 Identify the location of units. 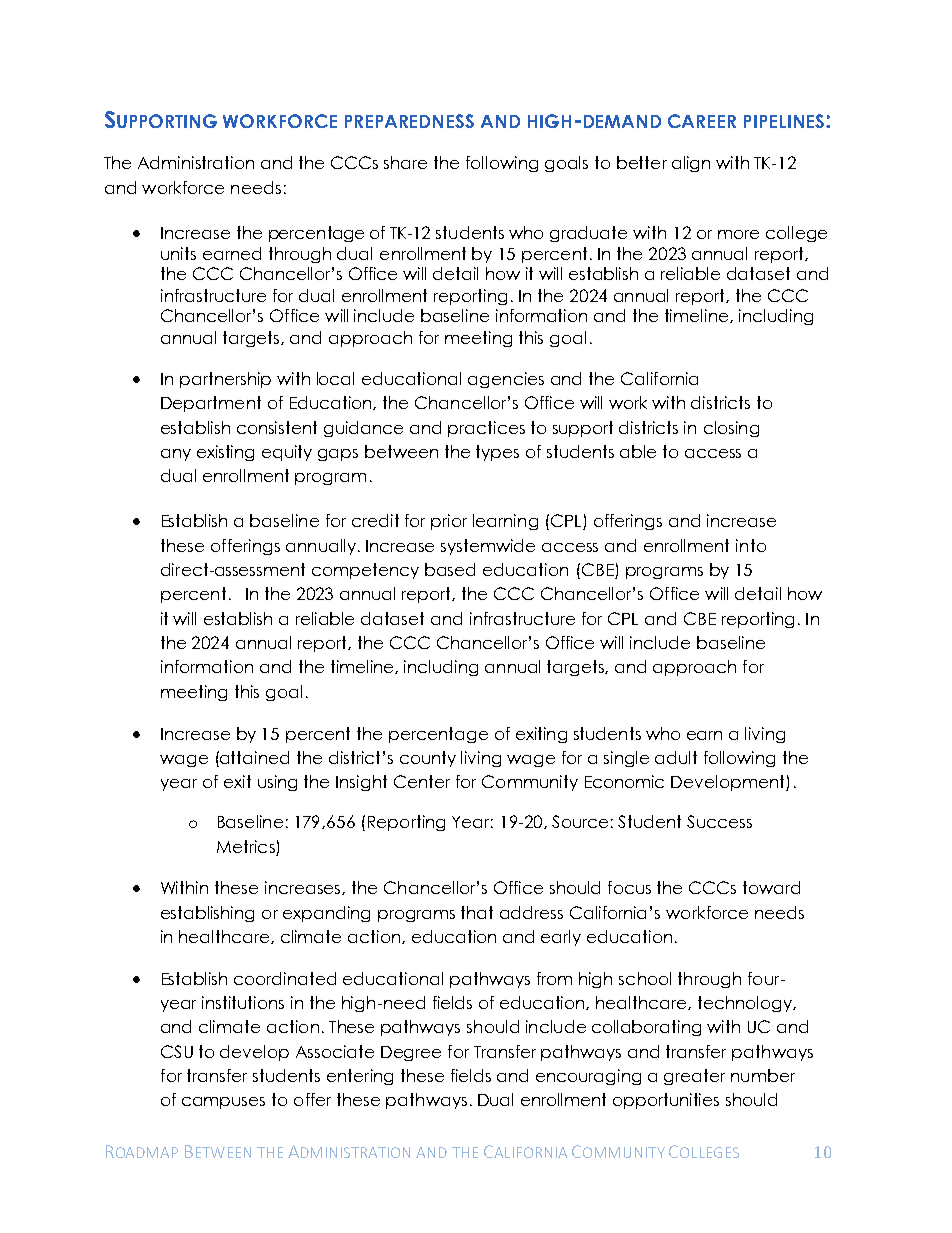
(178, 253).
